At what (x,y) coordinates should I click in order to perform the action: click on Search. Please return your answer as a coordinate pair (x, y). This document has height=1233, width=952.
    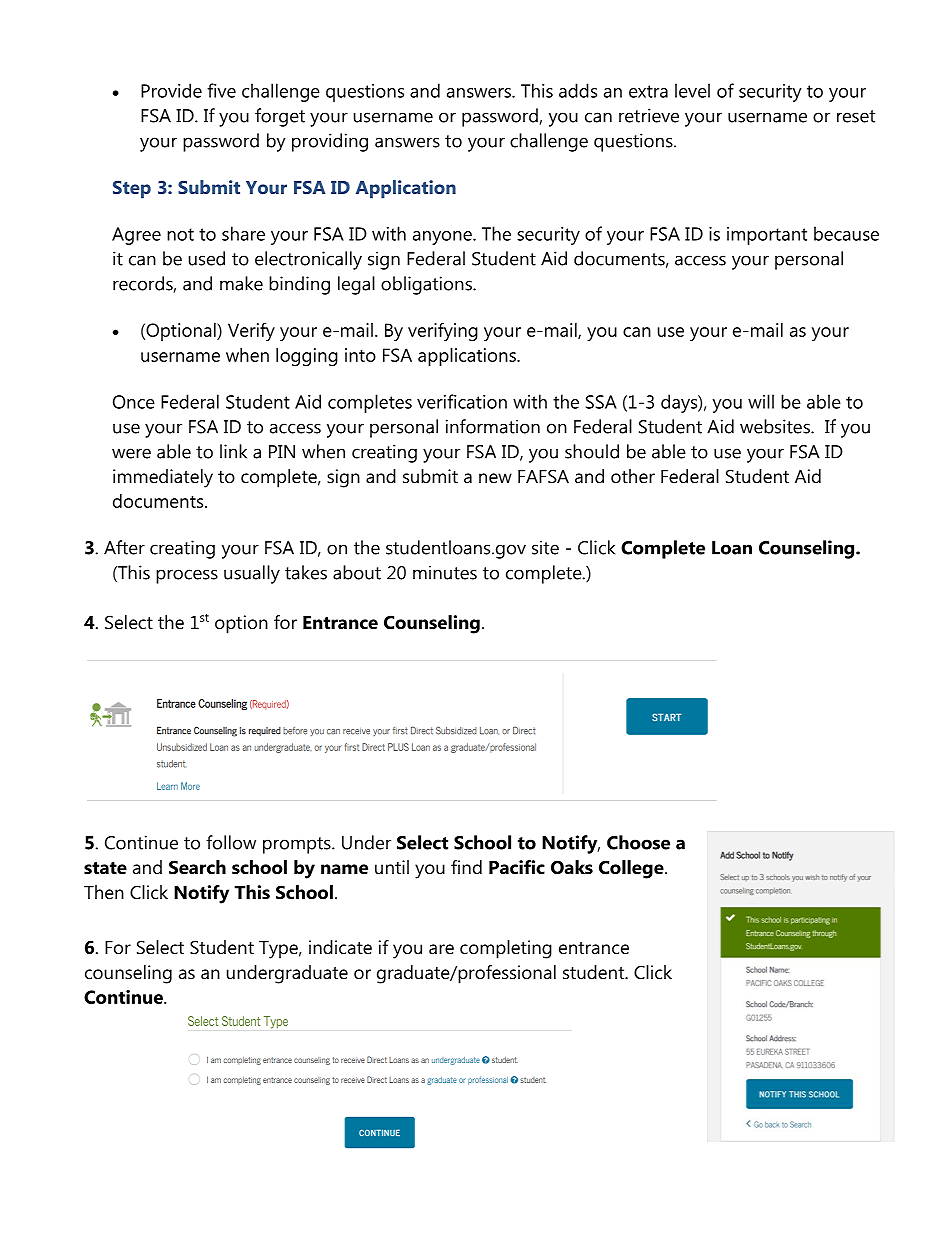
    Looking at the image, I should click on (197, 867).
